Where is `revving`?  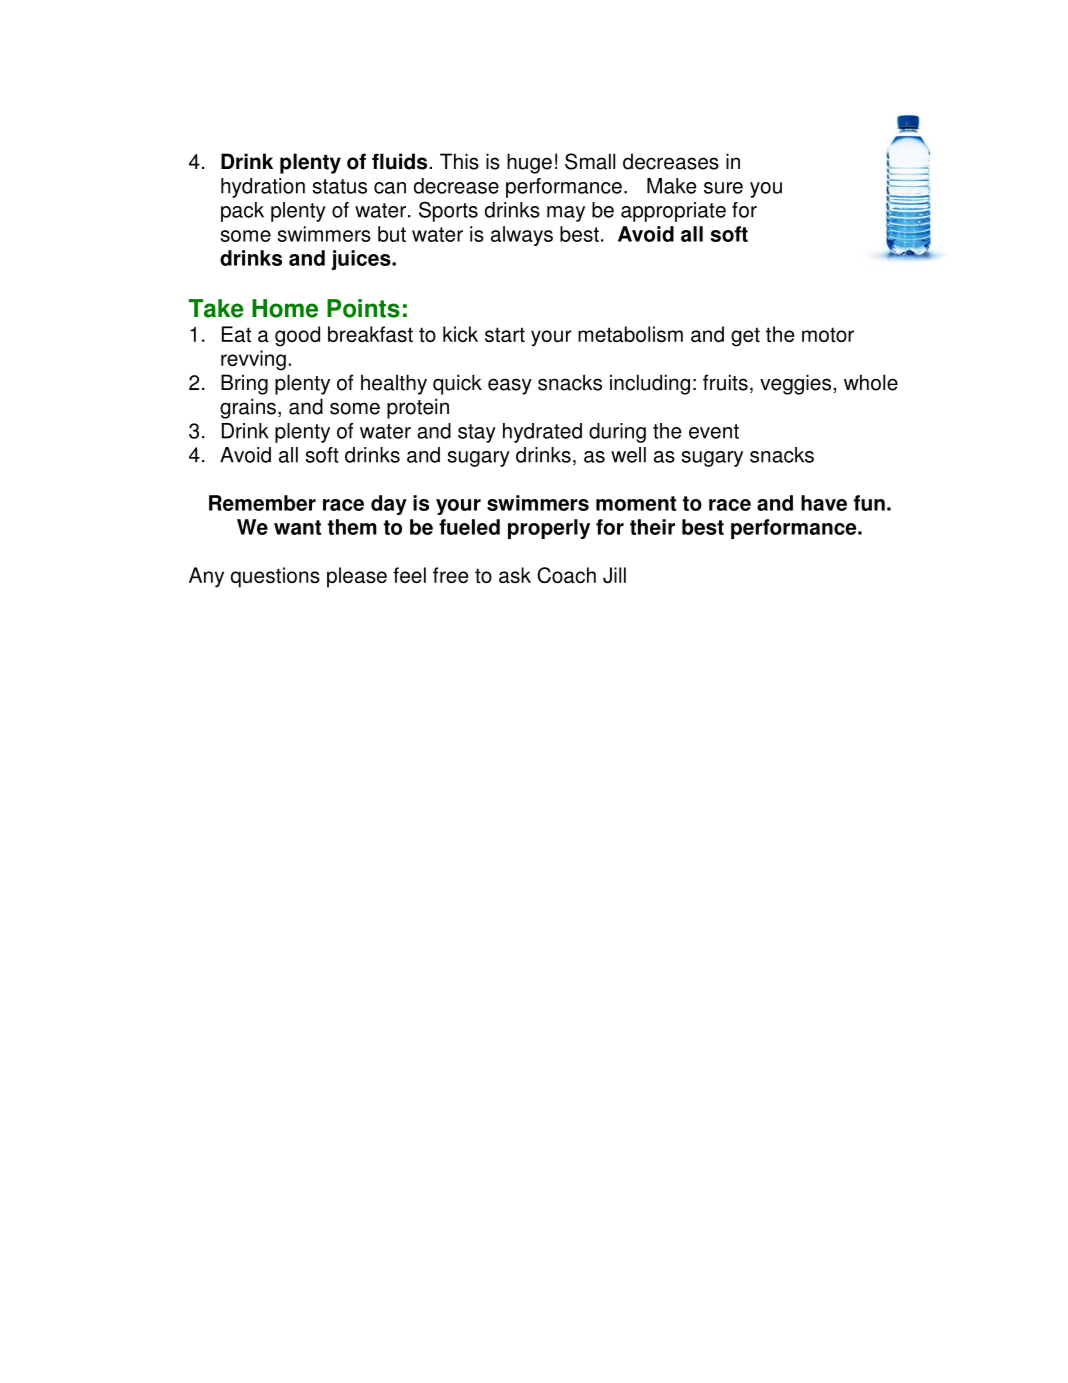 revving is located at coordinates (253, 360).
